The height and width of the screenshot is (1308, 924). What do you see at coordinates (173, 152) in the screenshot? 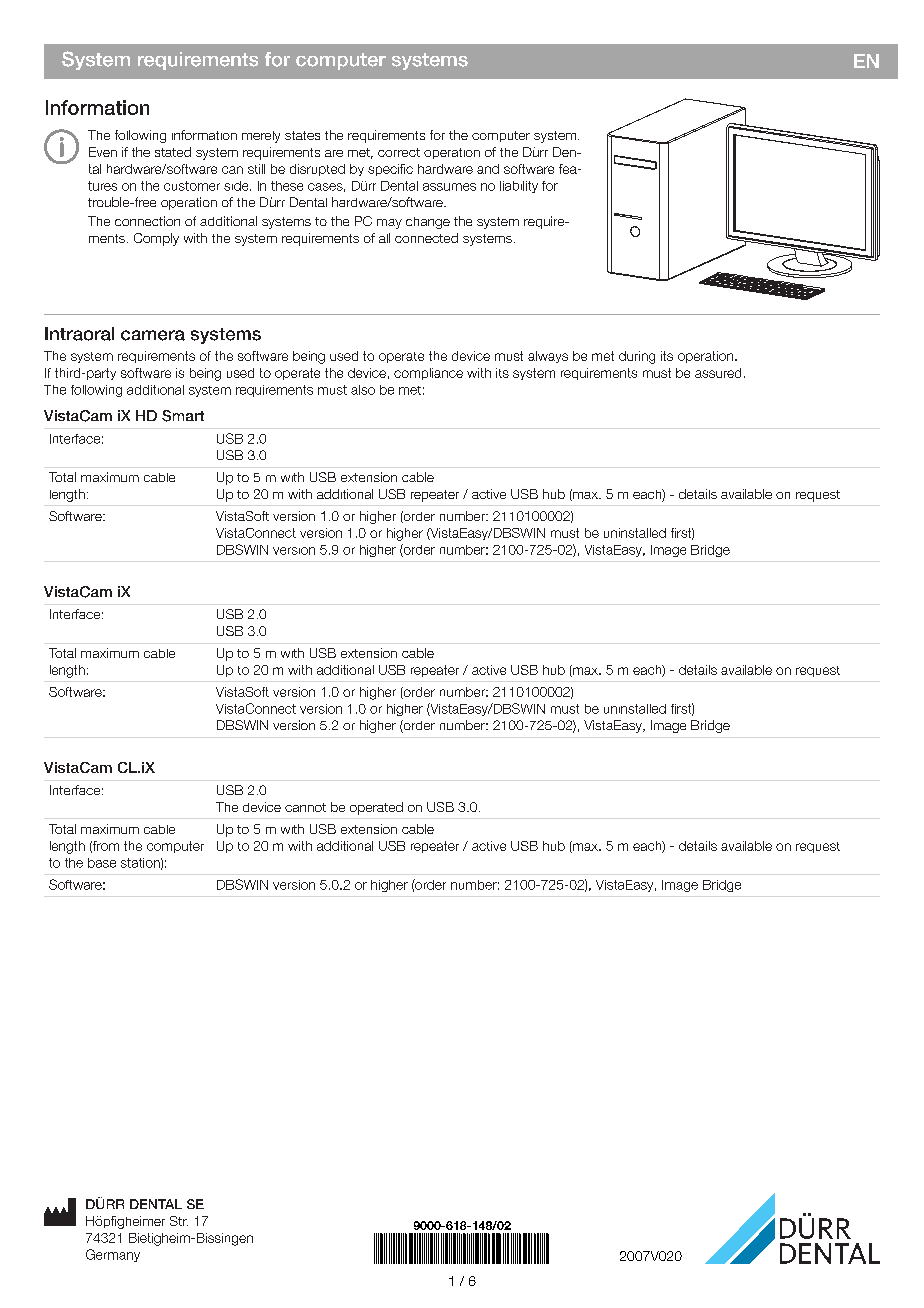
I see `stated` at bounding box center [173, 152].
